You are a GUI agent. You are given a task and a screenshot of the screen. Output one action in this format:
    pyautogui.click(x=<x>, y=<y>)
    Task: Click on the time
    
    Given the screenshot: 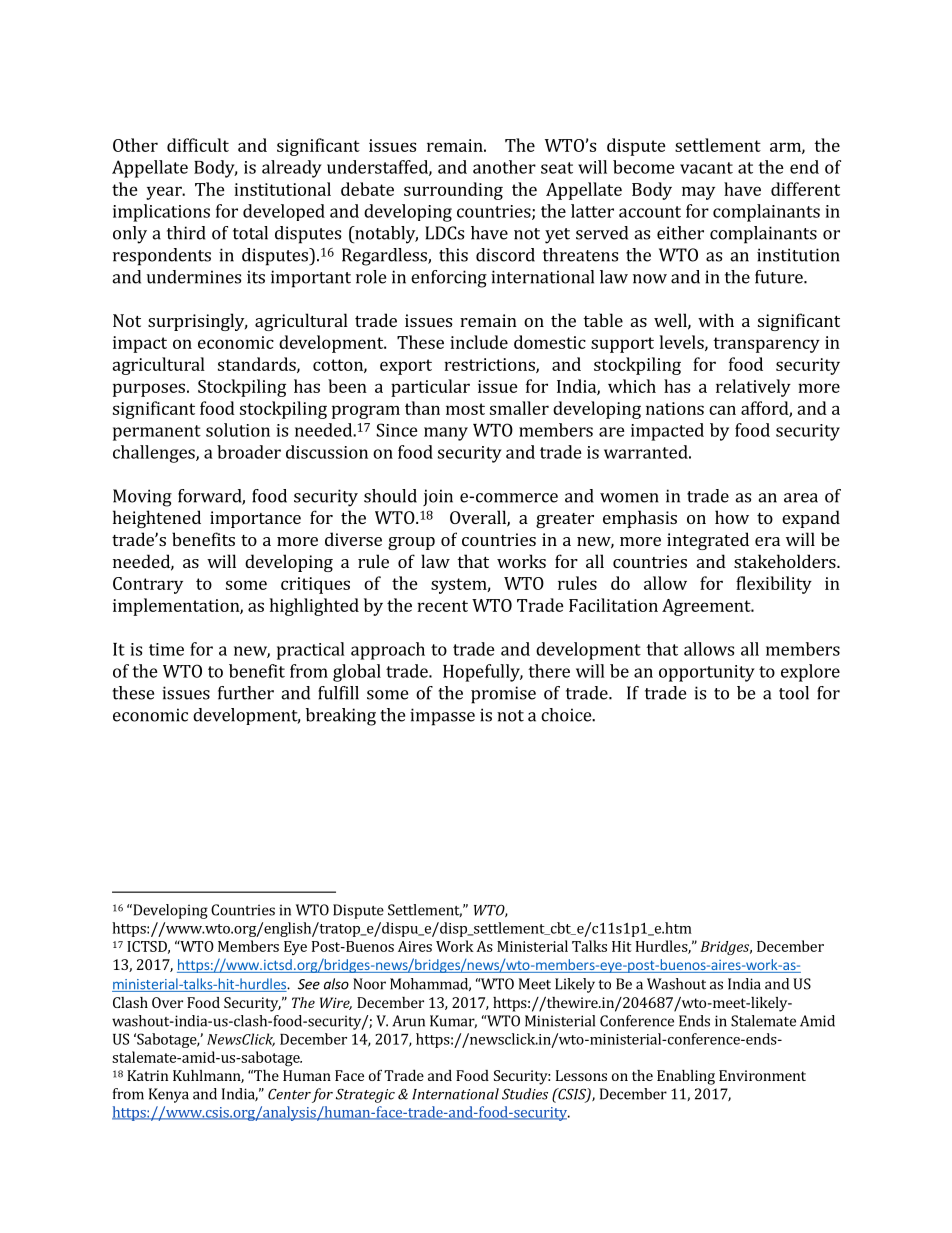 What is the action you would take?
    pyautogui.click(x=166, y=649)
